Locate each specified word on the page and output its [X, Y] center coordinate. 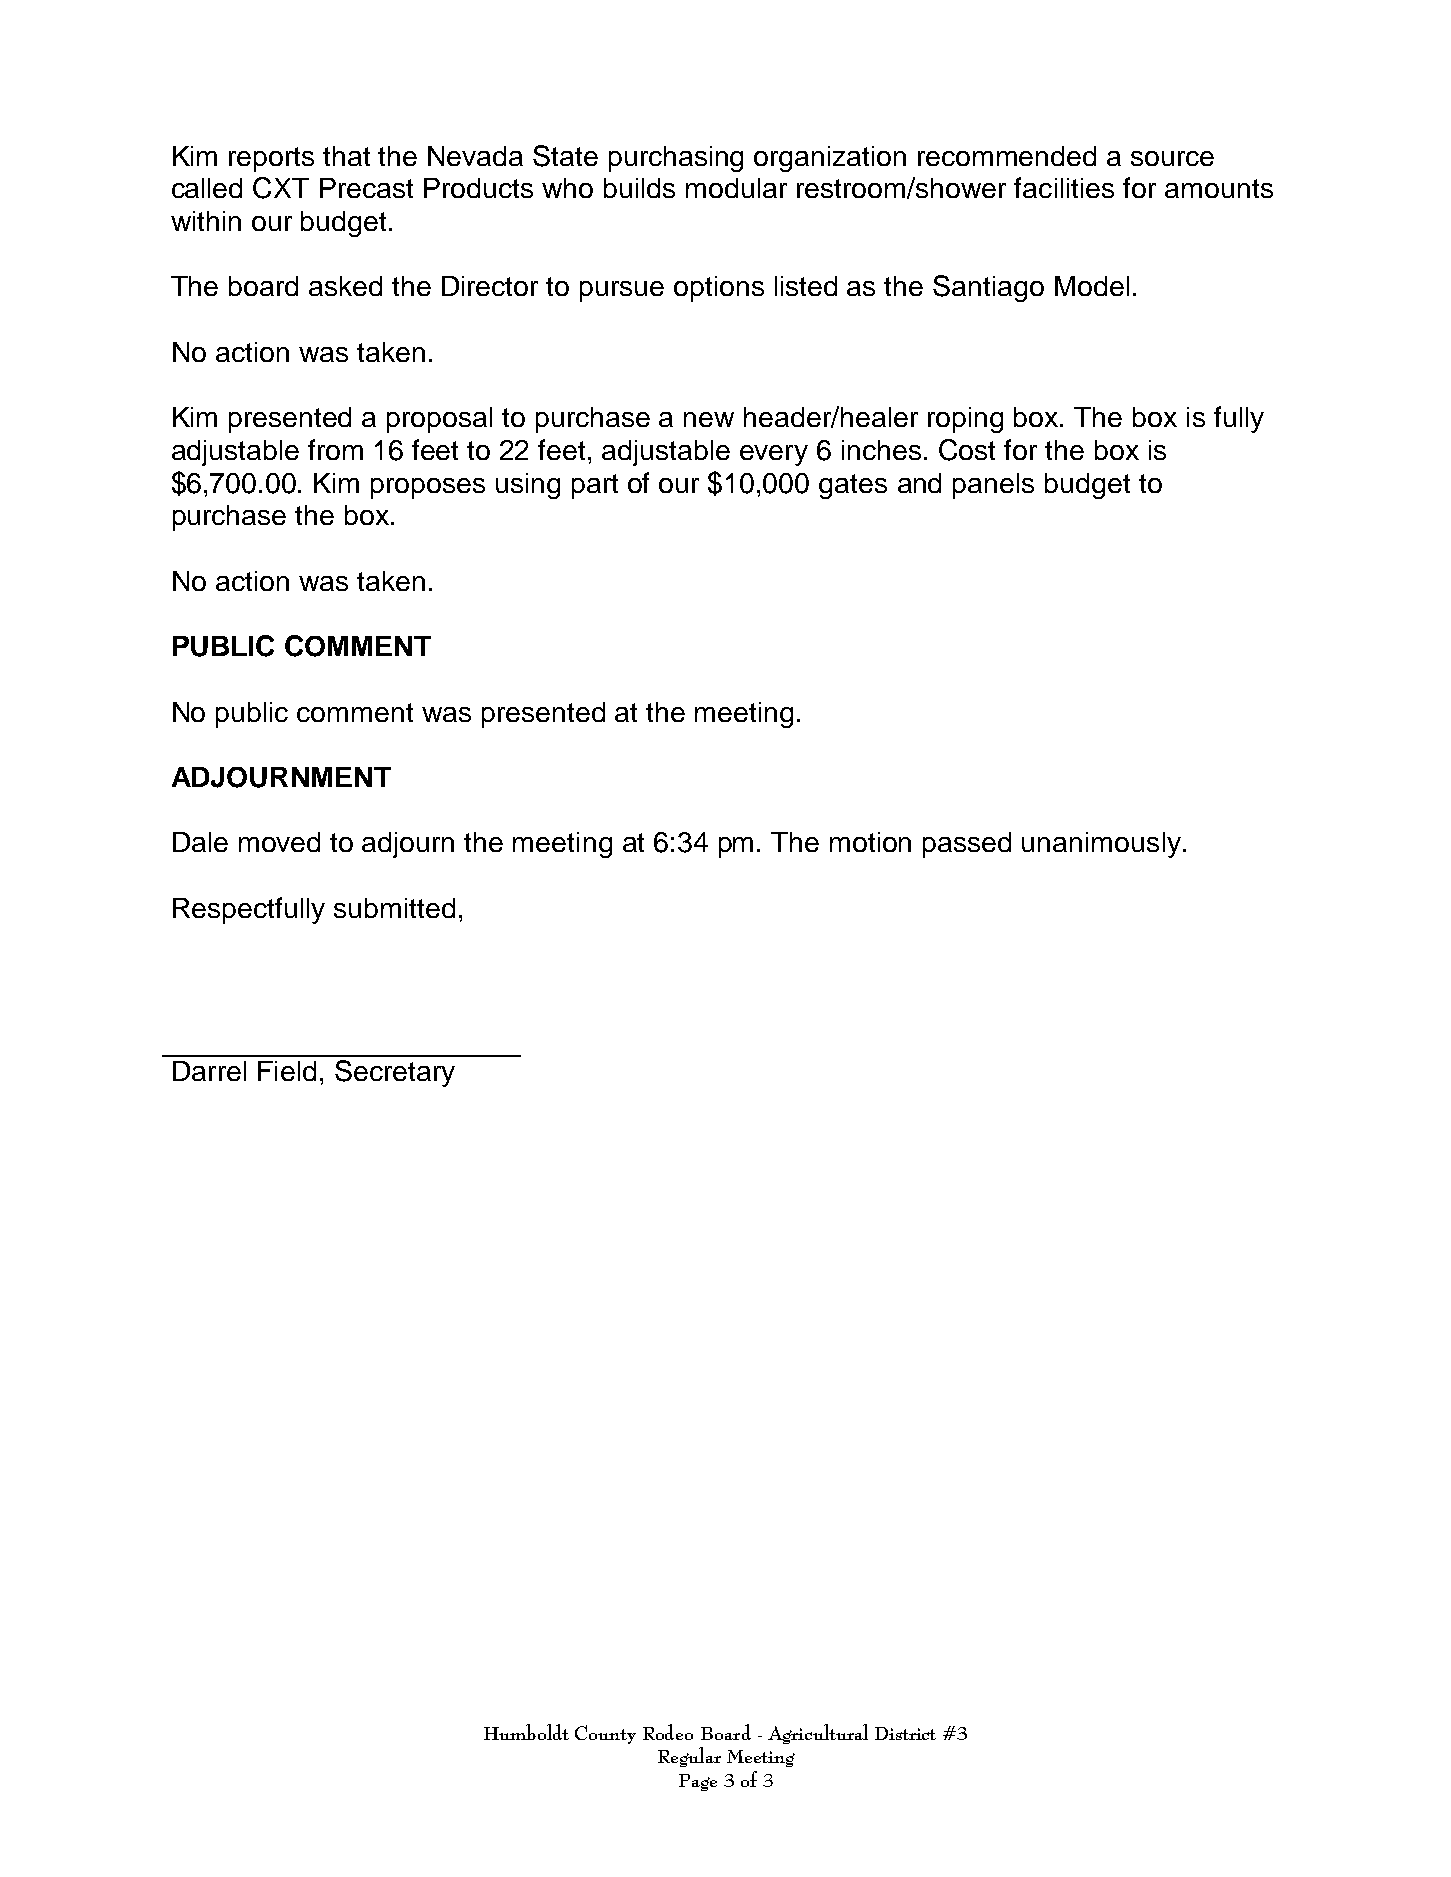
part [595, 486]
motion [870, 842]
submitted [394, 908]
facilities [1064, 187]
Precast [366, 188]
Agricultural [818, 1734]
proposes [428, 488]
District [905, 1733]
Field [287, 1071]
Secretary [395, 1073]
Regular [689, 1757]
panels [993, 486]
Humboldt [526, 1732]
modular [736, 188]
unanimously [1101, 845]
